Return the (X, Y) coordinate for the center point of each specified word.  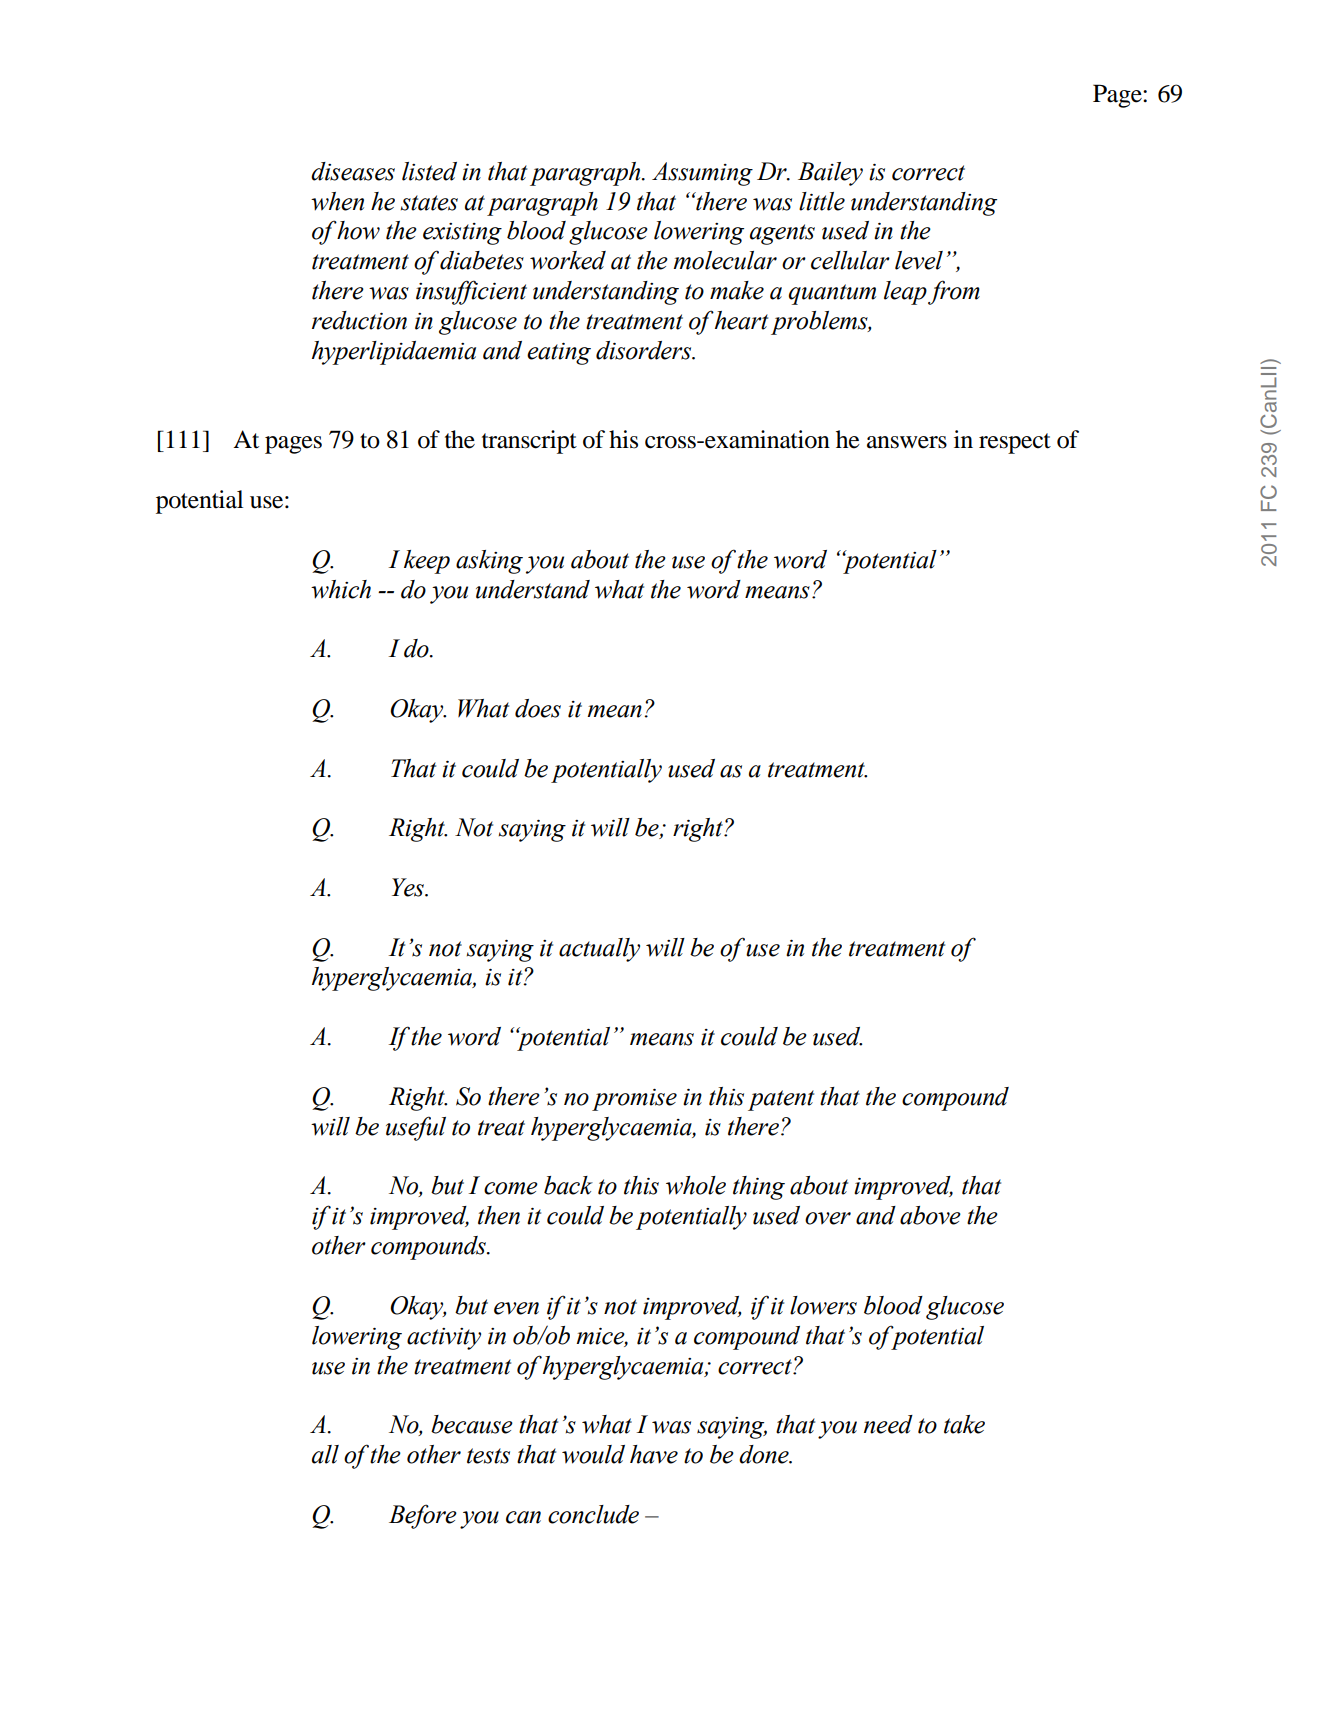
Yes (409, 887)
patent (781, 1100)
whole (696, 1185)
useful (416, 1128)
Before (423, 1516)
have (654, 1454)
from (954, 292)
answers (907, 442)
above (930, 1215)
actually (599, 950)
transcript (529, 442)
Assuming (702, 174)
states (429, 203)
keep (427, 562)
